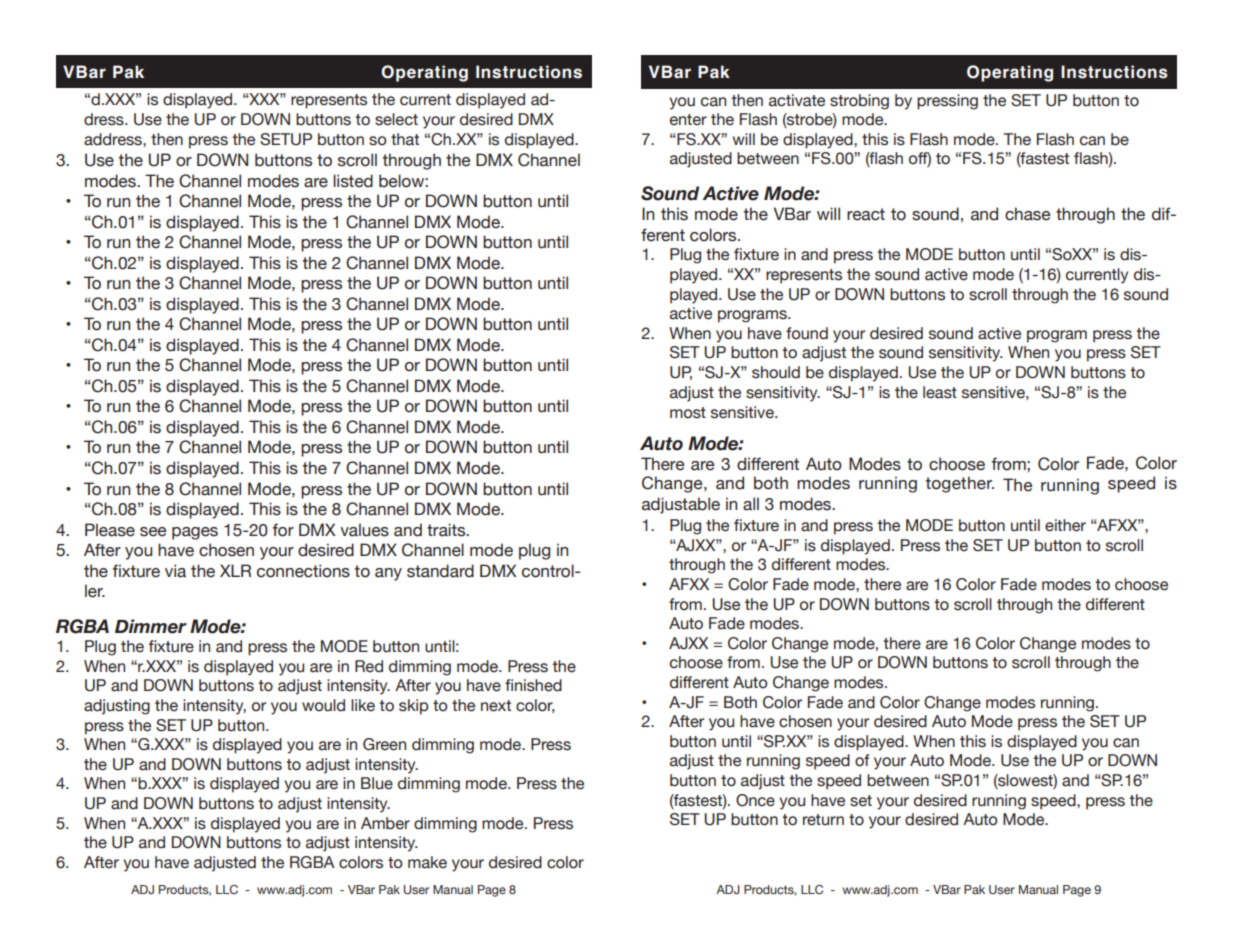 The image size is (1233, 952). Describe the element at coordinates (797, 100) in the screenshot. I see `activate` at that location.
